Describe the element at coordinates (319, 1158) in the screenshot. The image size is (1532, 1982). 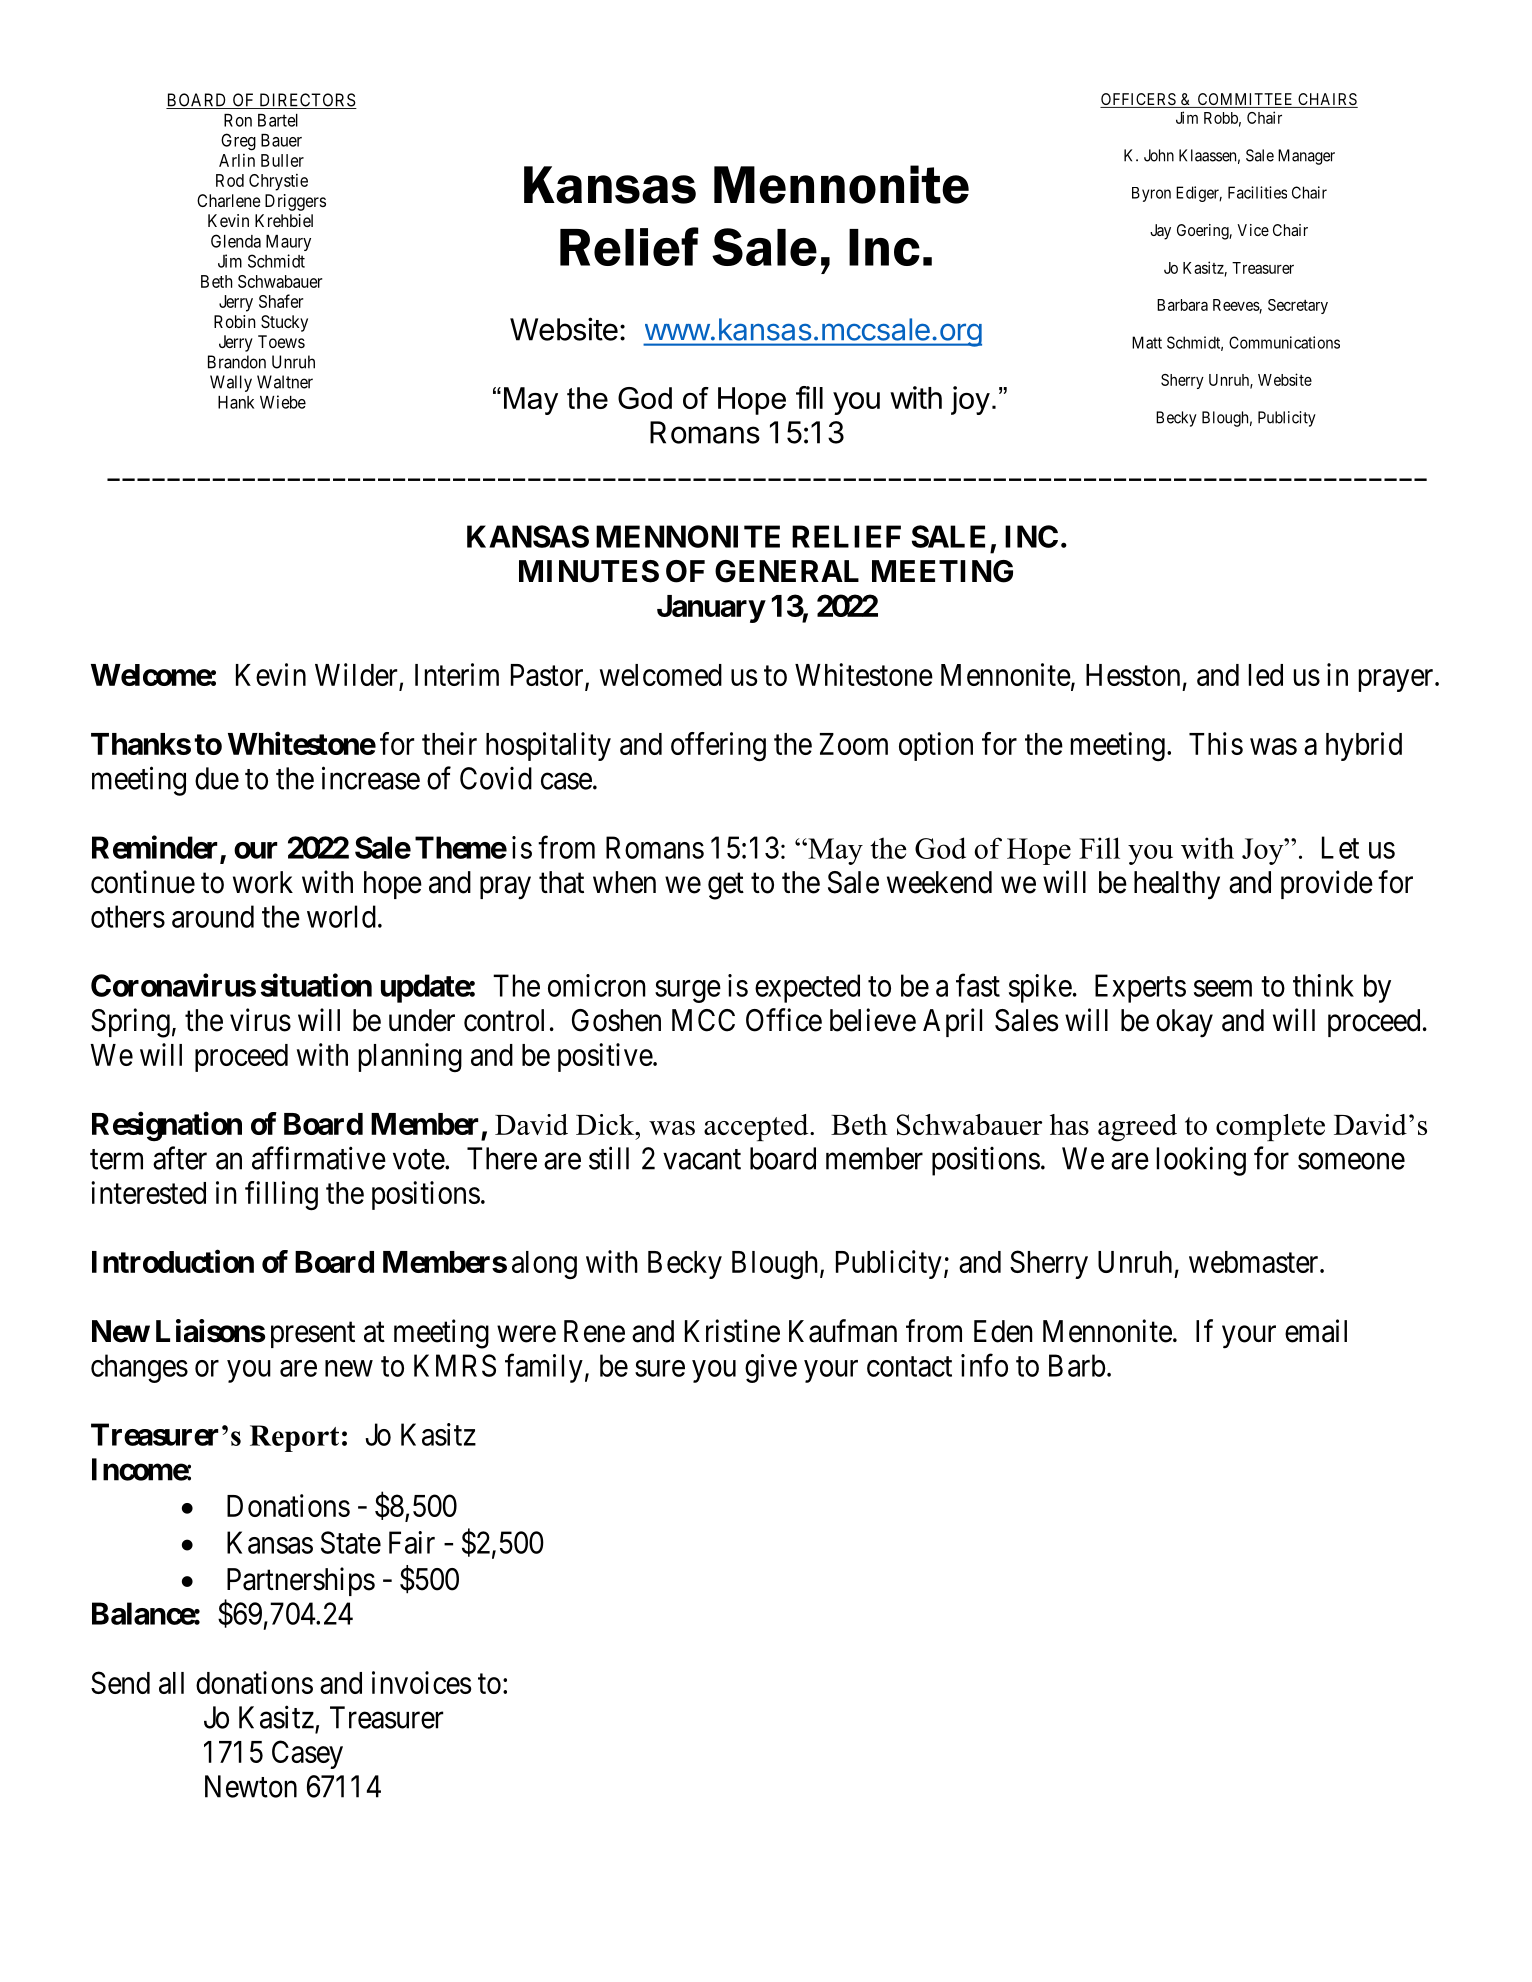
I see `affirmative` at that location.
